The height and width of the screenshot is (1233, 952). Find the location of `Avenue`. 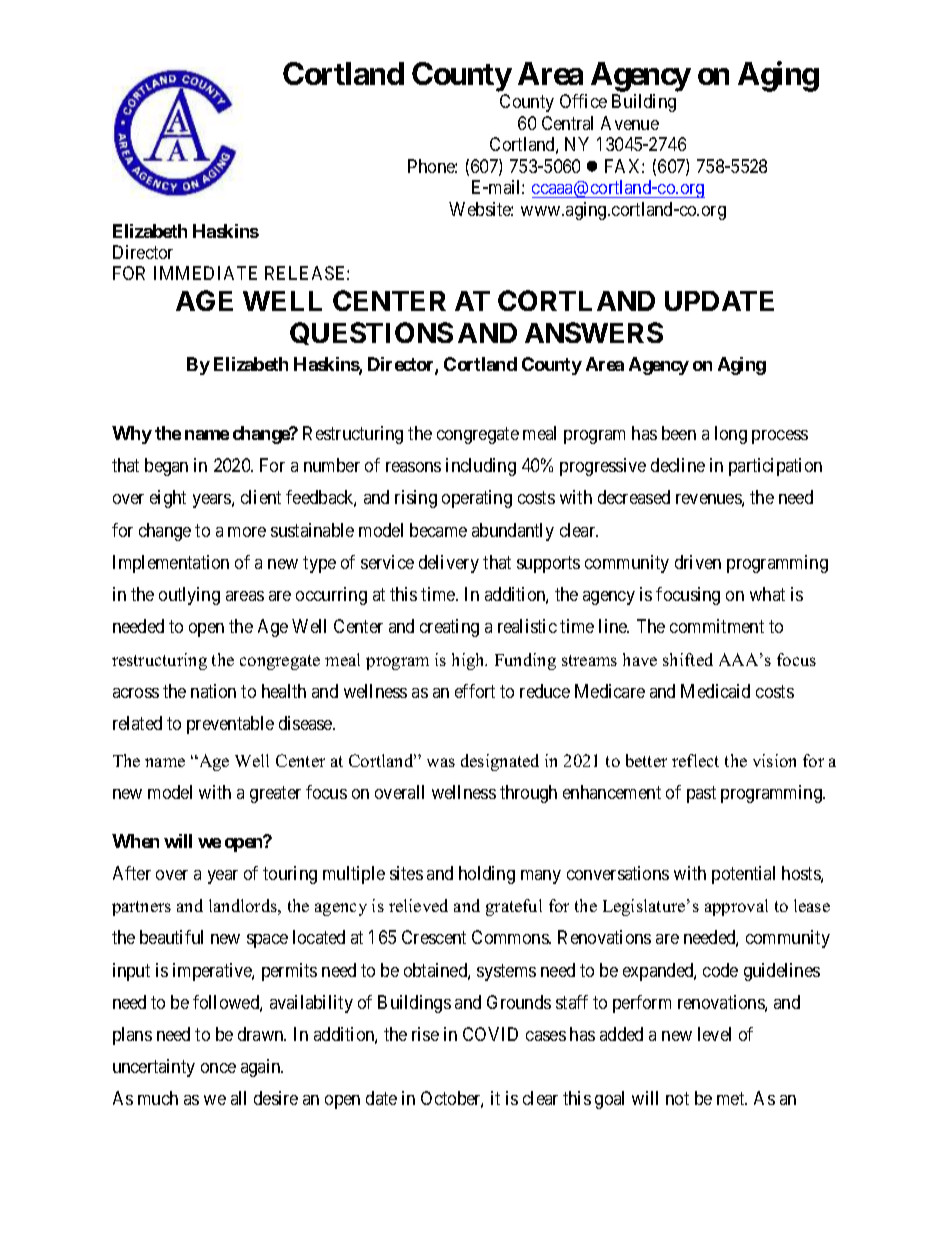

Avenue is located at coordinates (630, 123).
